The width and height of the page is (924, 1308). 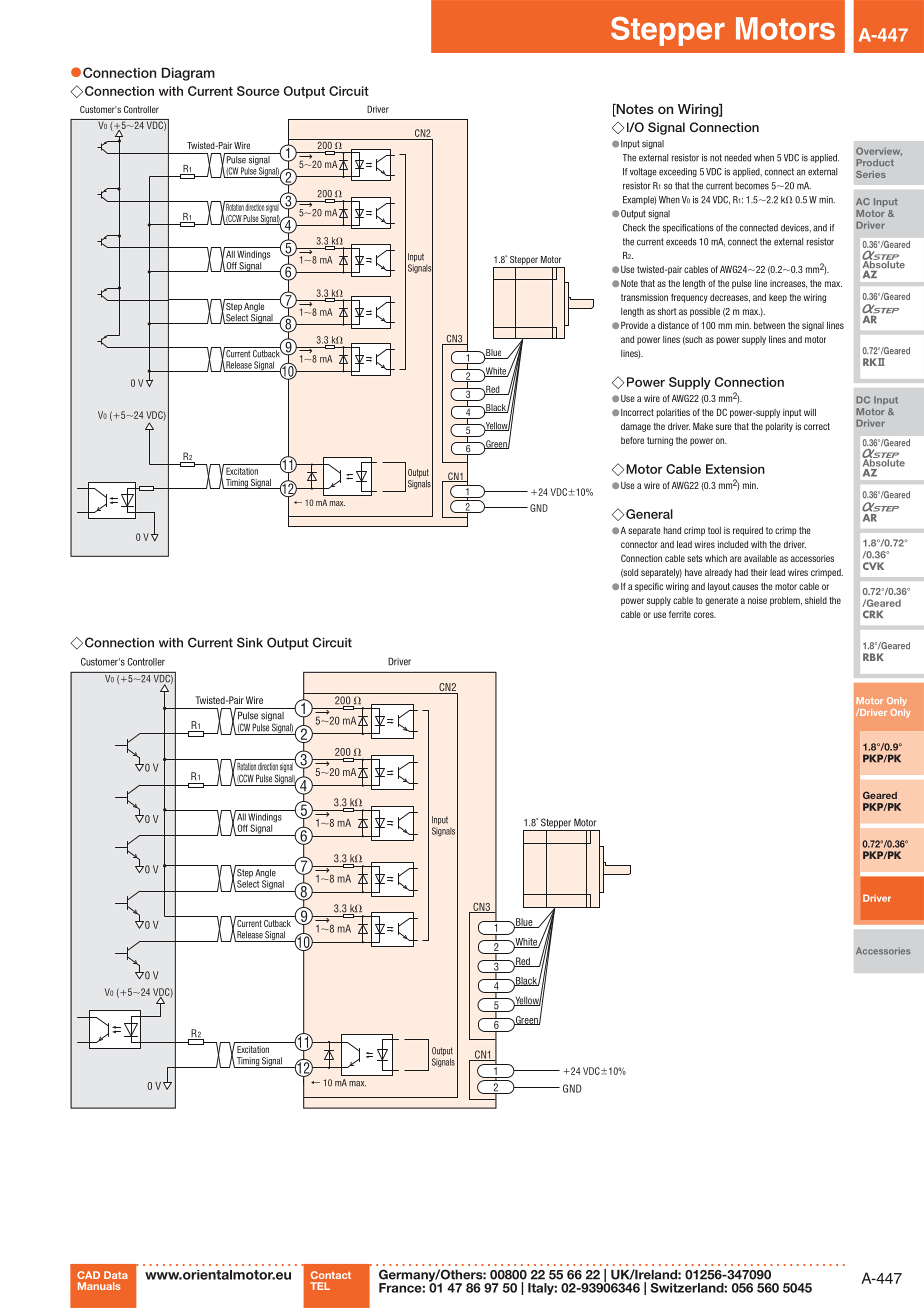 What do you see at coordinates (643, 172) in the page?
I see `voltage` at bounding box center [643, 172].
